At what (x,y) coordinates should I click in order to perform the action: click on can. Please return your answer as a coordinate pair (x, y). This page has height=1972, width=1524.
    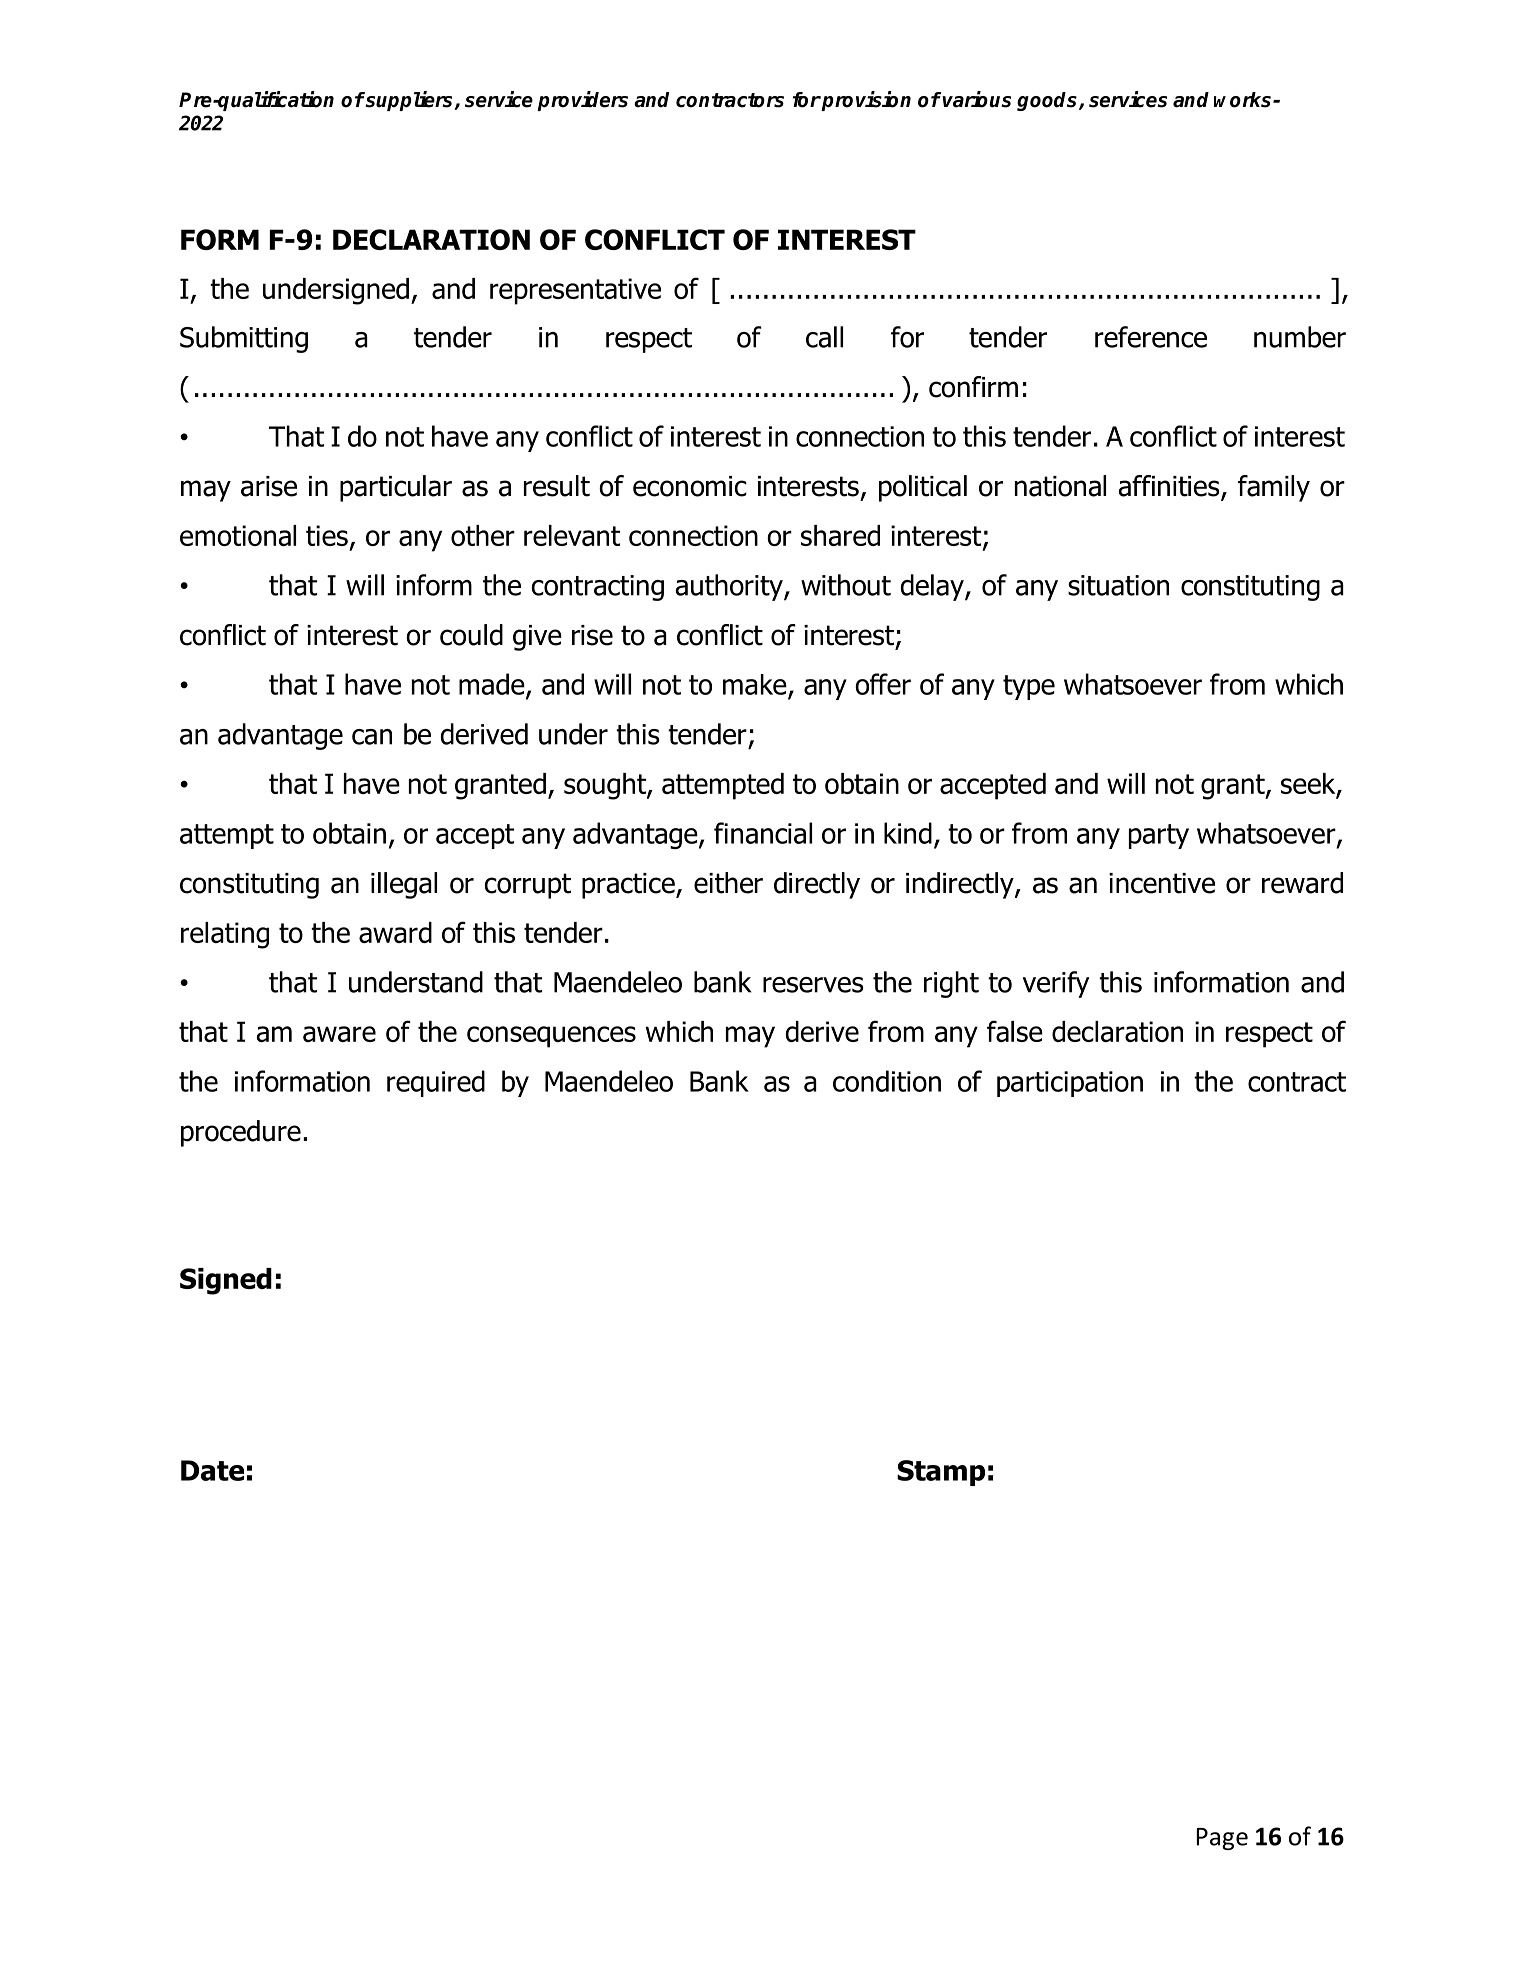
    Looking at the image, I should click on (372, 737).
